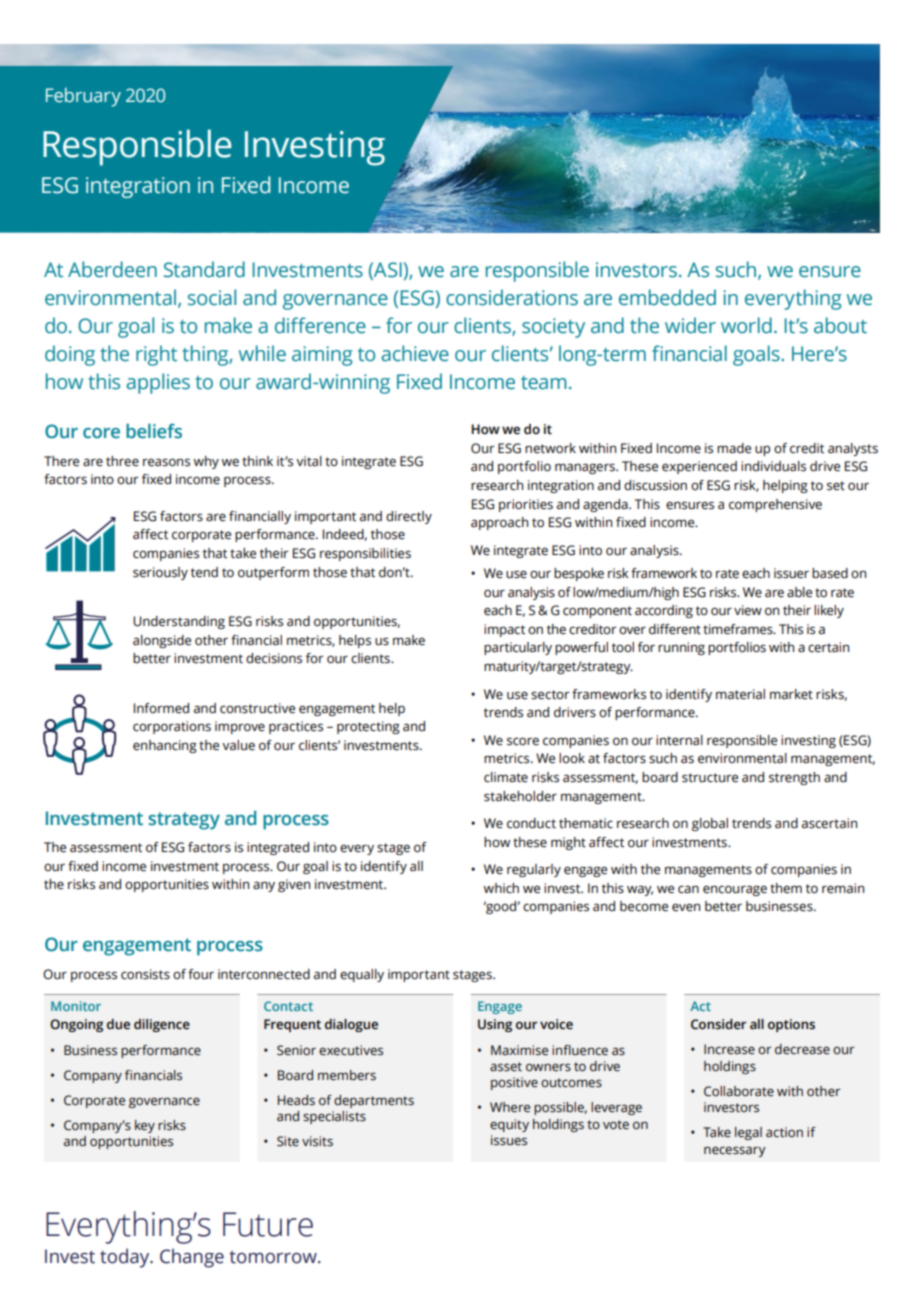  I want to click on Change, so click(192, 1258).
